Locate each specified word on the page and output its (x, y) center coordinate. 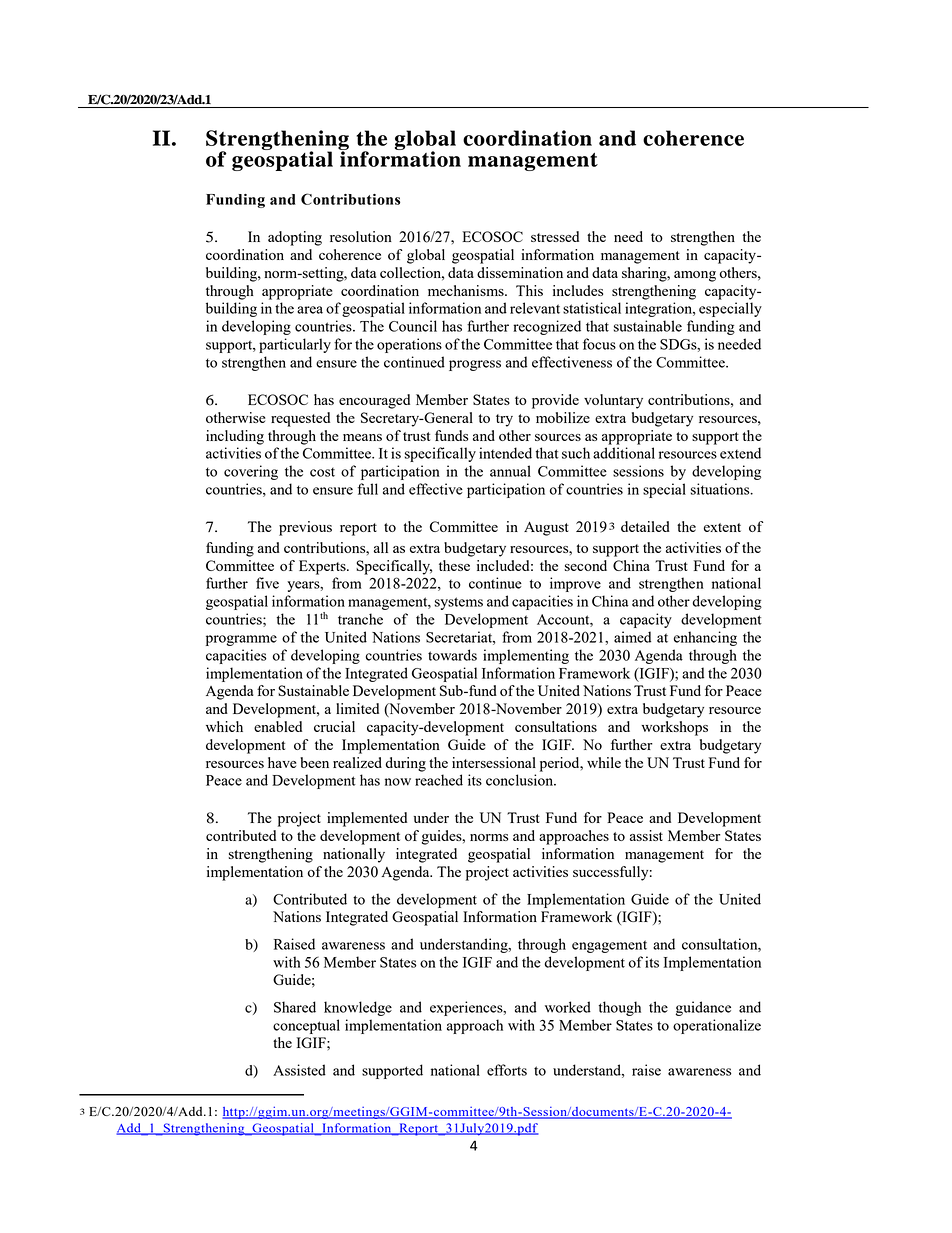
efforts (507, 1070)
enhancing (705, 638)
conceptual (306, 1026)
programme (241, 640)
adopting (295, 238)
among (695, 276)
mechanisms (467, 290)
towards (452, 655)
